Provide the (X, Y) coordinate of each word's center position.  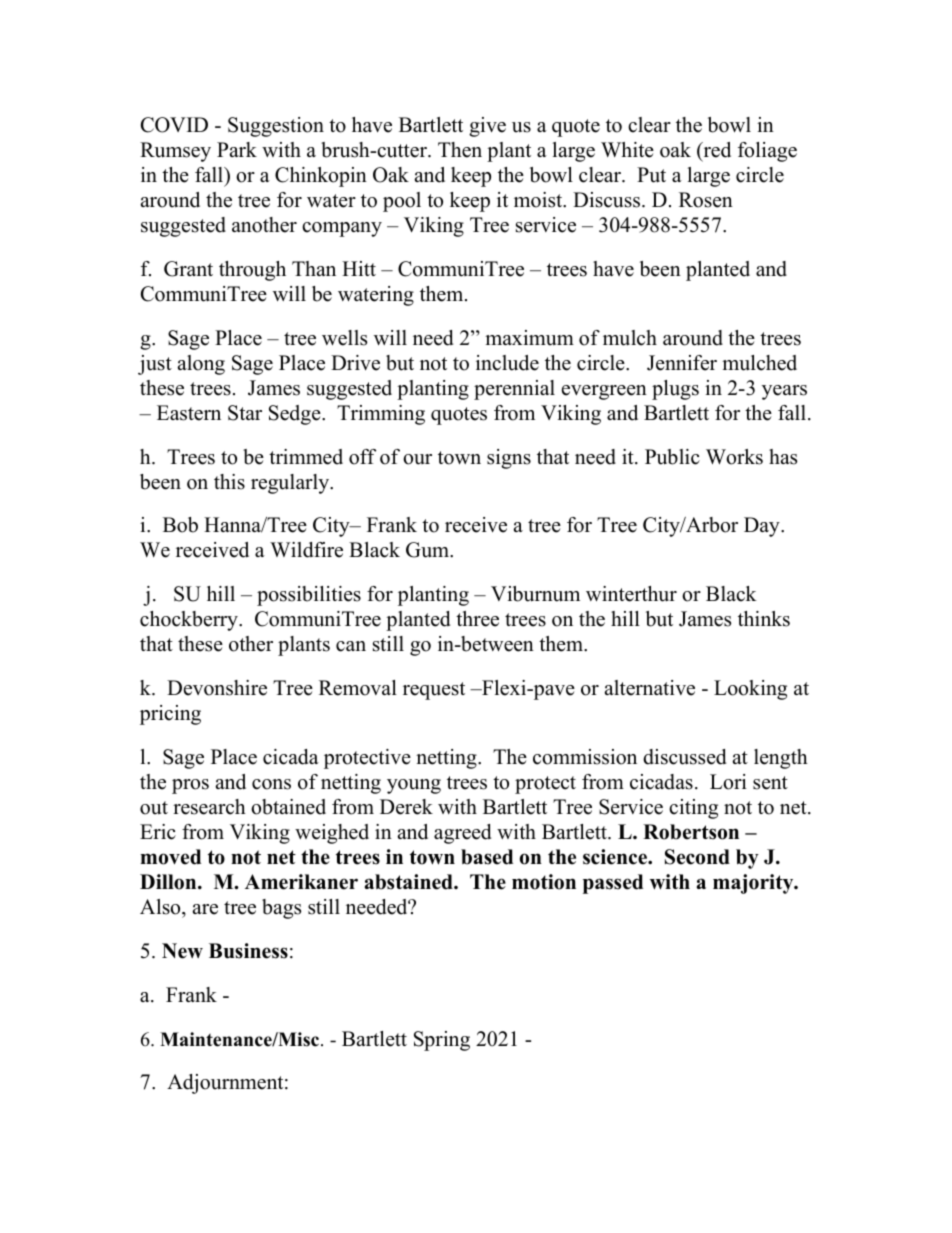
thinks (764, 619)
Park (237, 149)
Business (248, 951)
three (477, 619)
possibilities (309, 596)
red (716, 150)
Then (460, 150)
